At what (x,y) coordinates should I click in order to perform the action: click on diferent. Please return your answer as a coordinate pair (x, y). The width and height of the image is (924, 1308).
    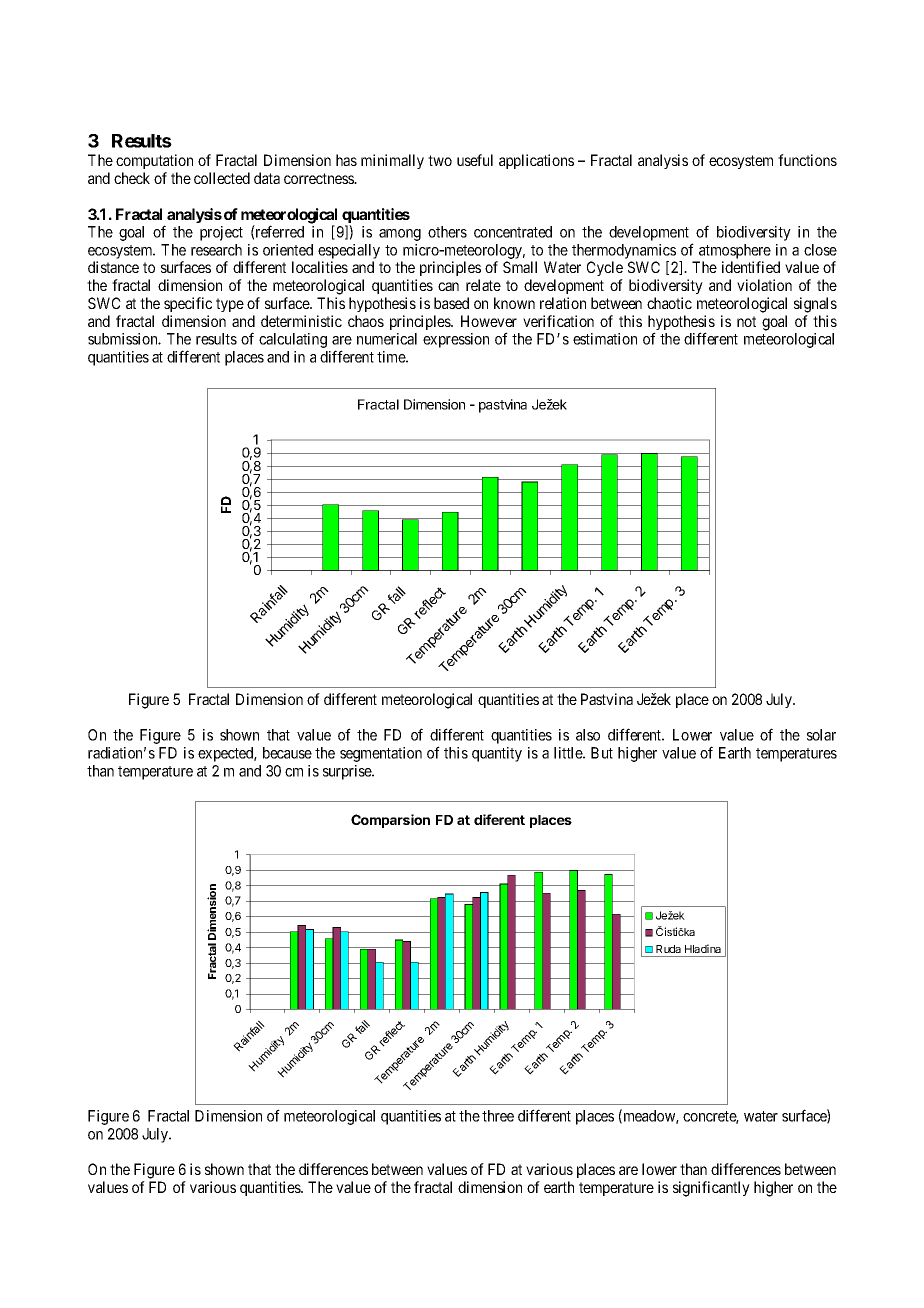
    Looking at the image, I should click on (499, 819).
